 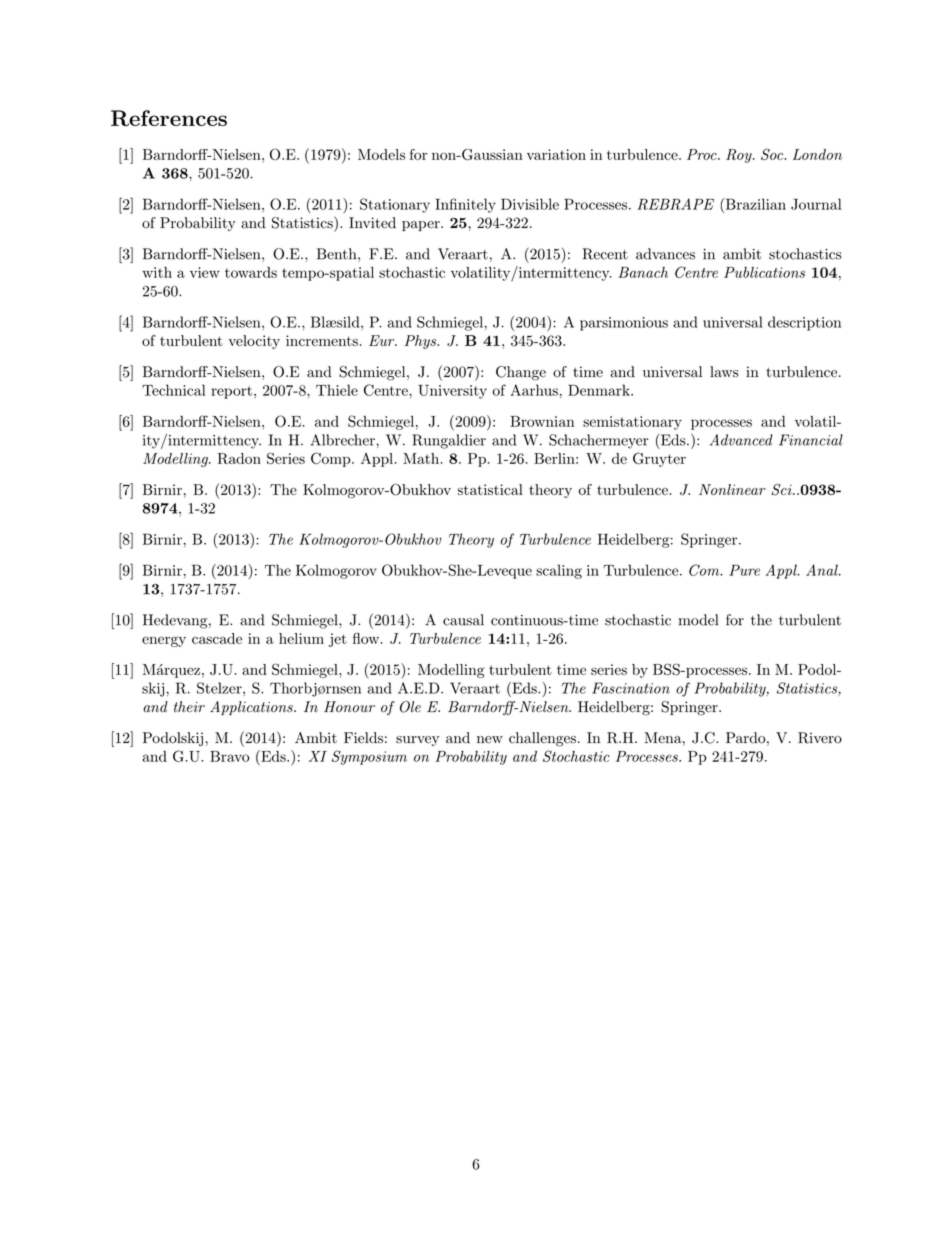 I want to click on Phys, so click(x=421, y=342).
